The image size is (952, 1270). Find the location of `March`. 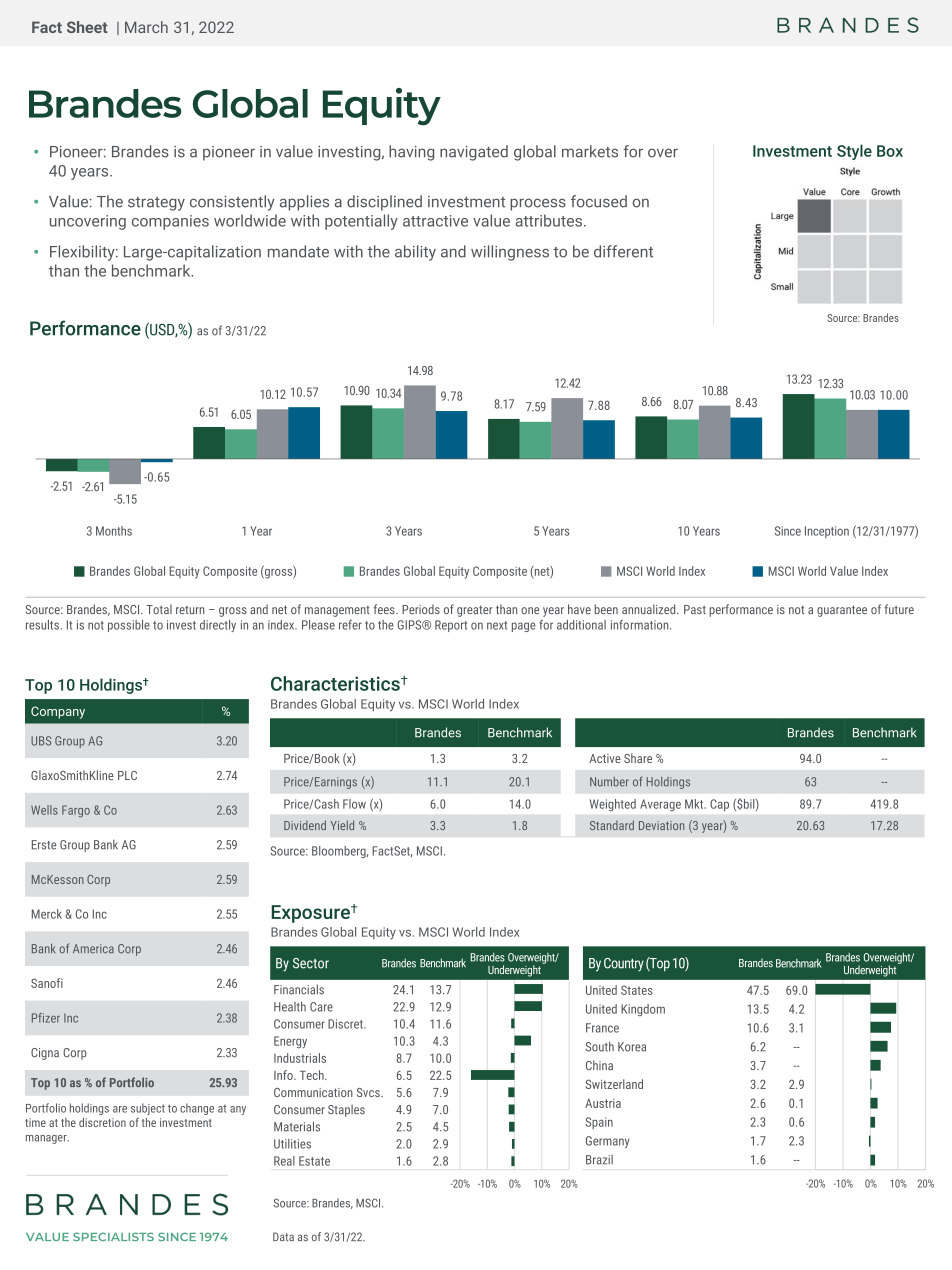

March is located at coordinates (146, 27).
